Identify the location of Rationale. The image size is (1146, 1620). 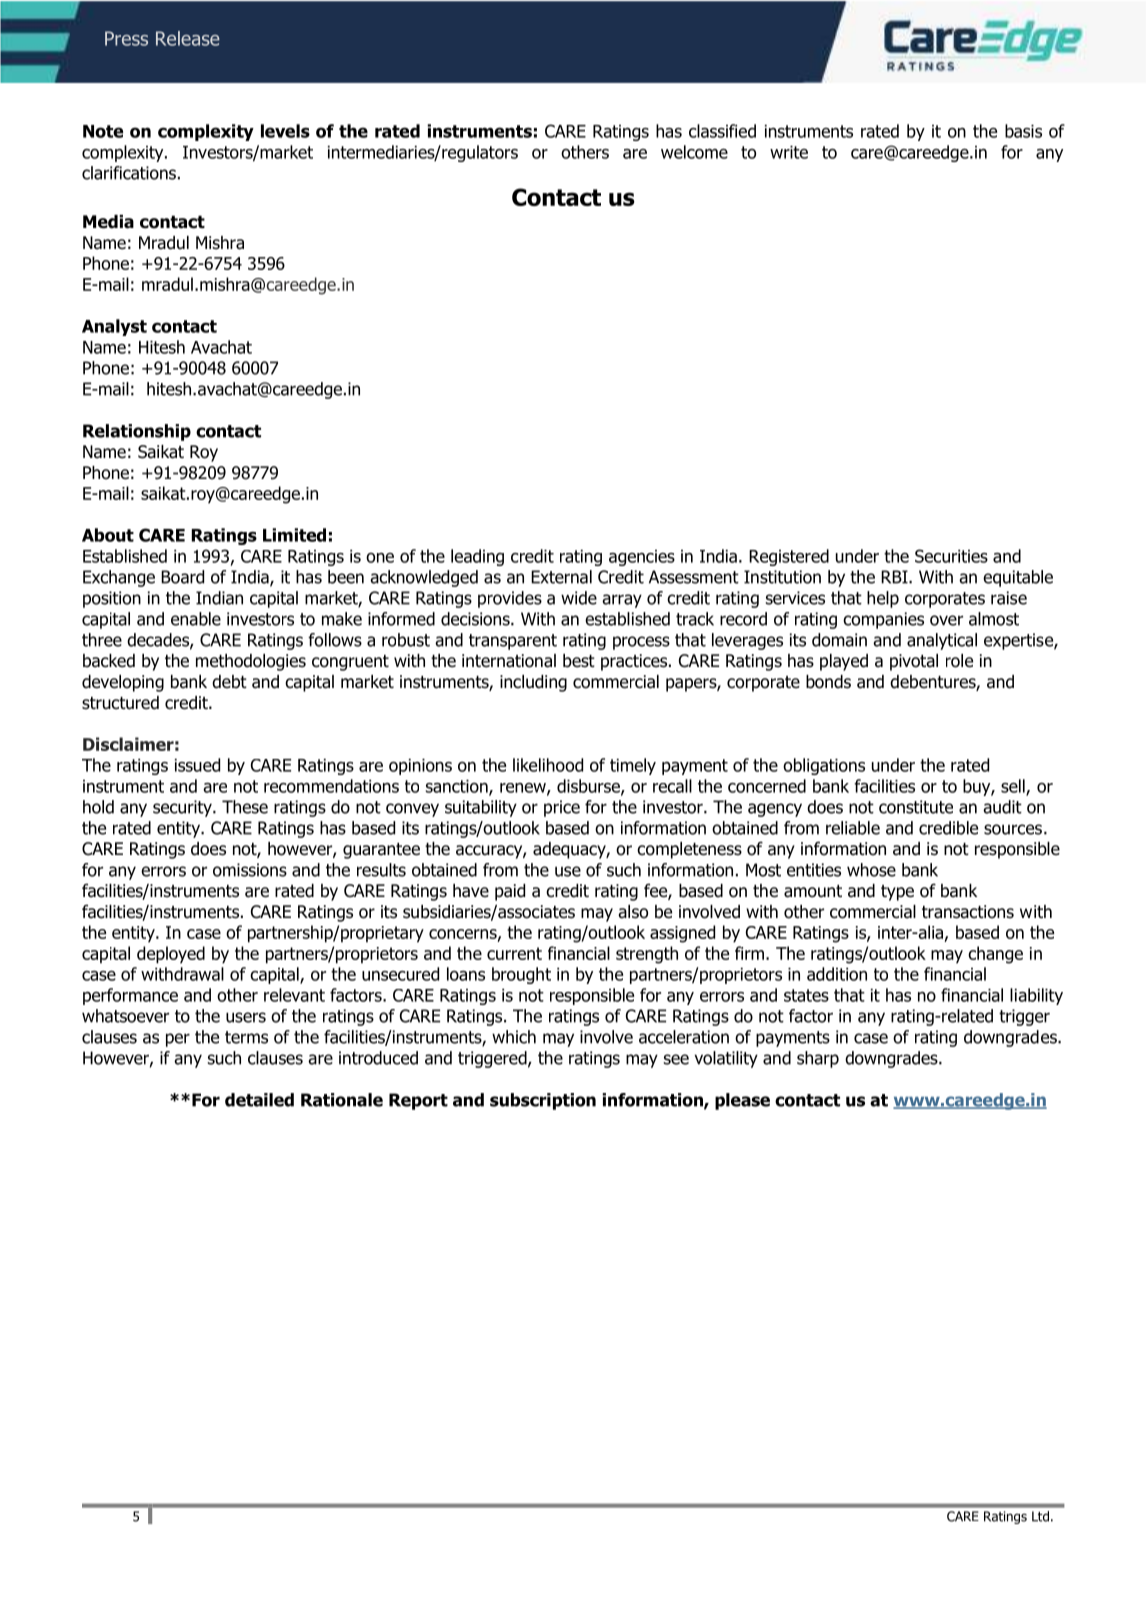
(342, 1100).
